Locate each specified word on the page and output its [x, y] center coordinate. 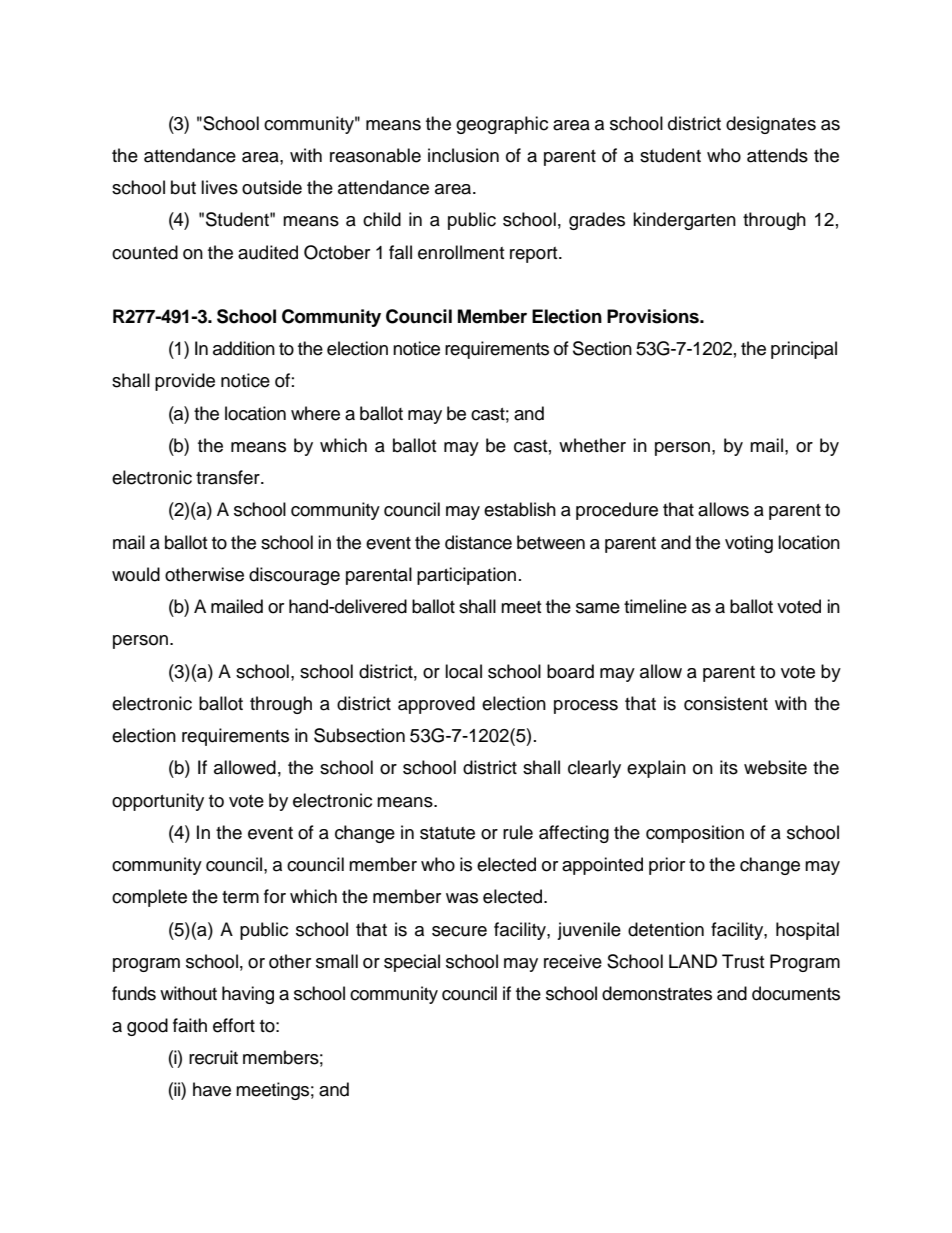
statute [447, 833]
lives [219, 187]
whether [592, 445]
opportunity [158, 802]
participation [466, 576]
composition [695, 834]
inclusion [463, 155]
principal [804, 350]
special [412, 963]
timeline [655, 606]
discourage [294, 576]
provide [185, 382]
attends [777, 155]
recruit [213, 1057]
